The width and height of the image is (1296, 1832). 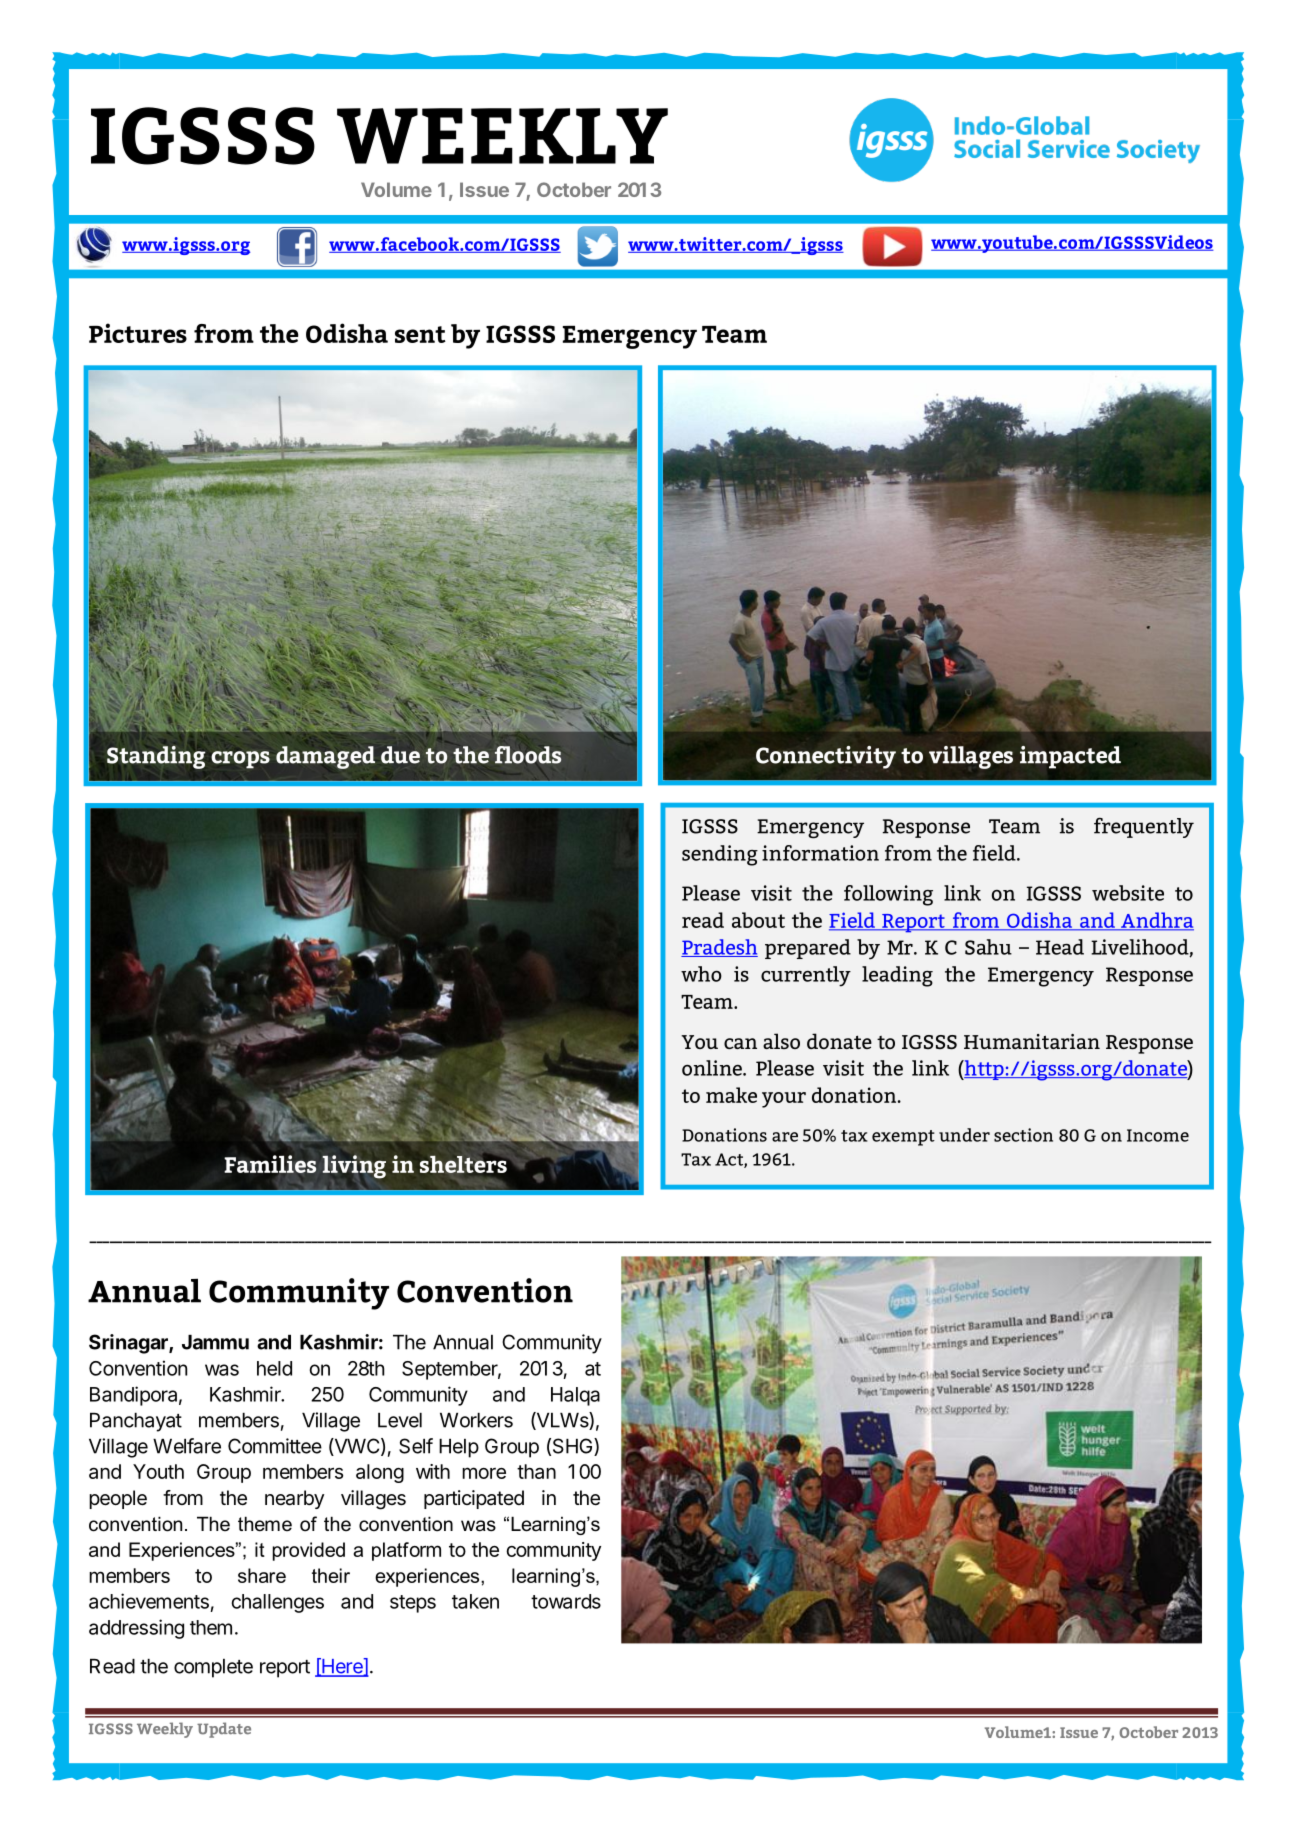 I want to click on complete, so click(x=213, y=1668).
